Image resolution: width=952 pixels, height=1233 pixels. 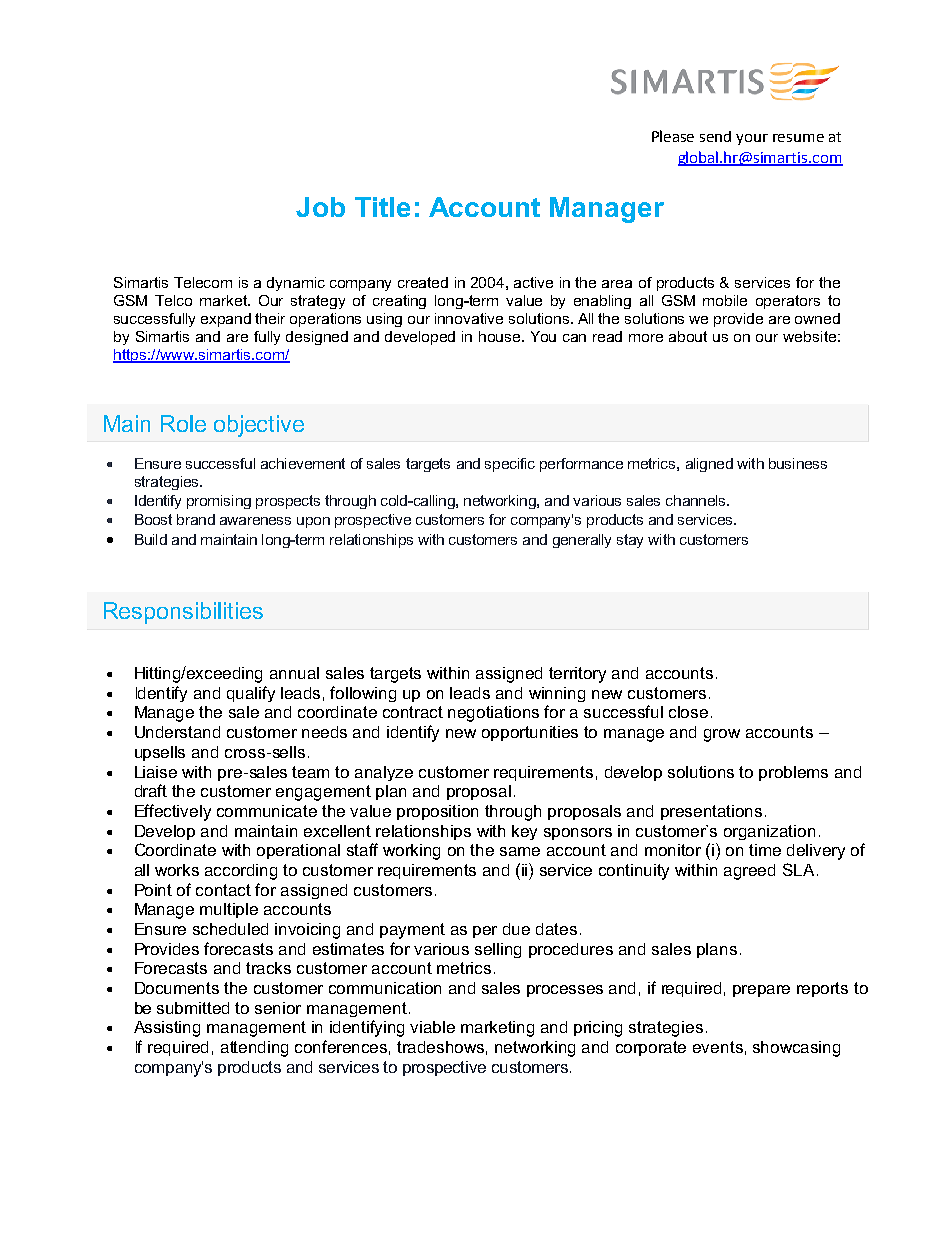 What do you see at coordinates (193, 1008) in the document?
I see `submitted` at bounding box center [193, 1008].
